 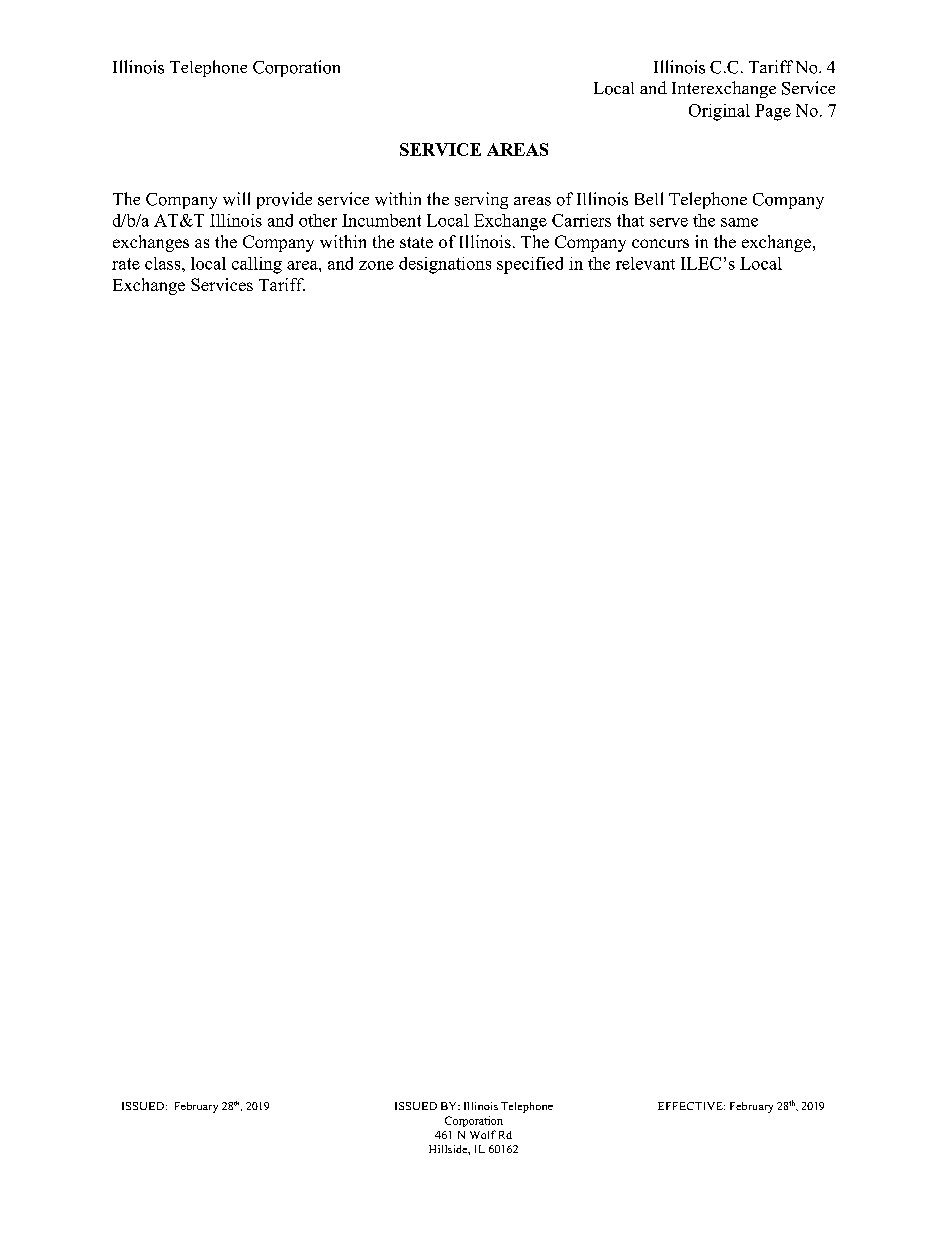 I want to click on relevant, so click(x=645, y=263).
